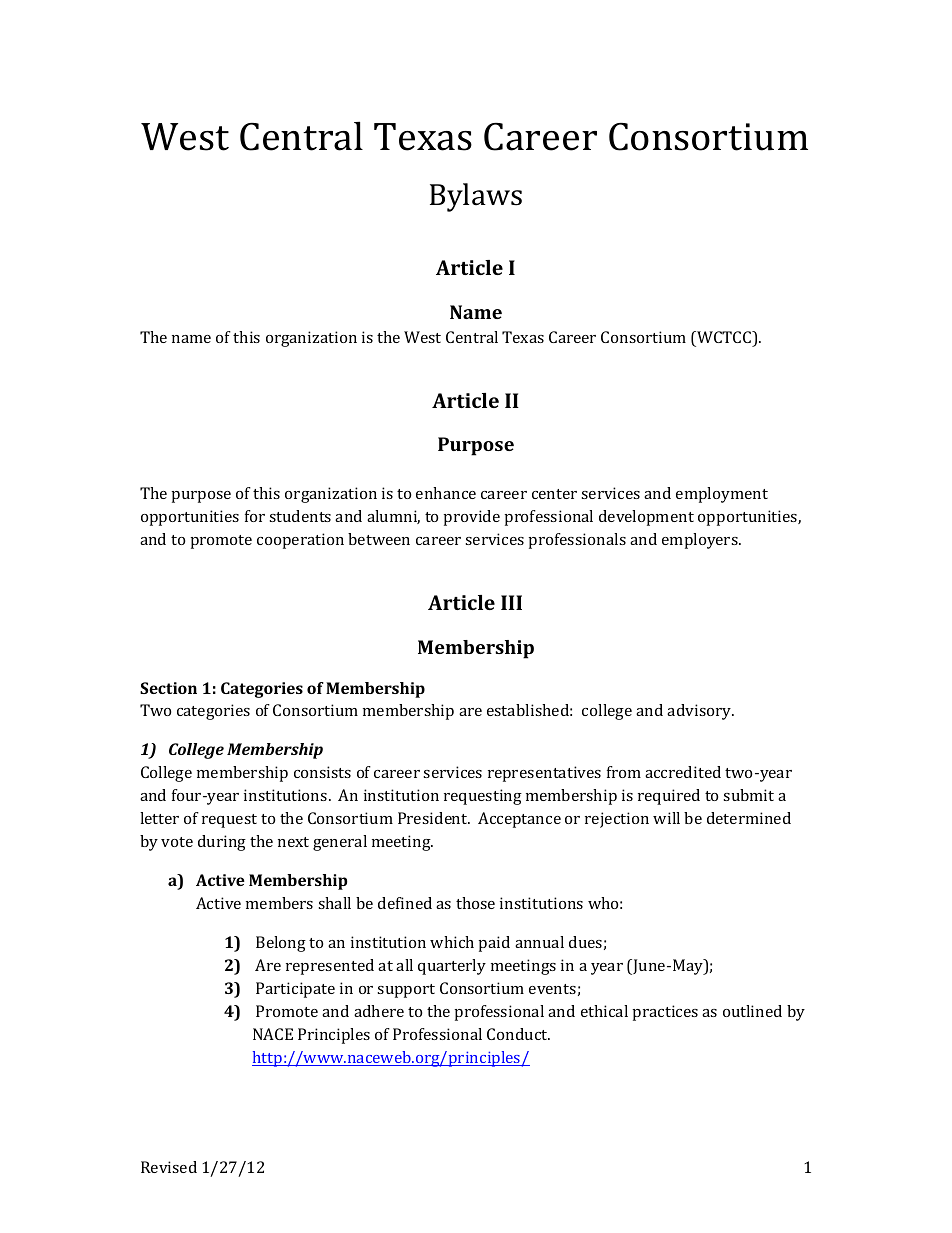 The width and height of the page is (952, 1233). What do you see at coordinates (722, 495) in the page?
I see `employment` at bounding box center [722, 495].
